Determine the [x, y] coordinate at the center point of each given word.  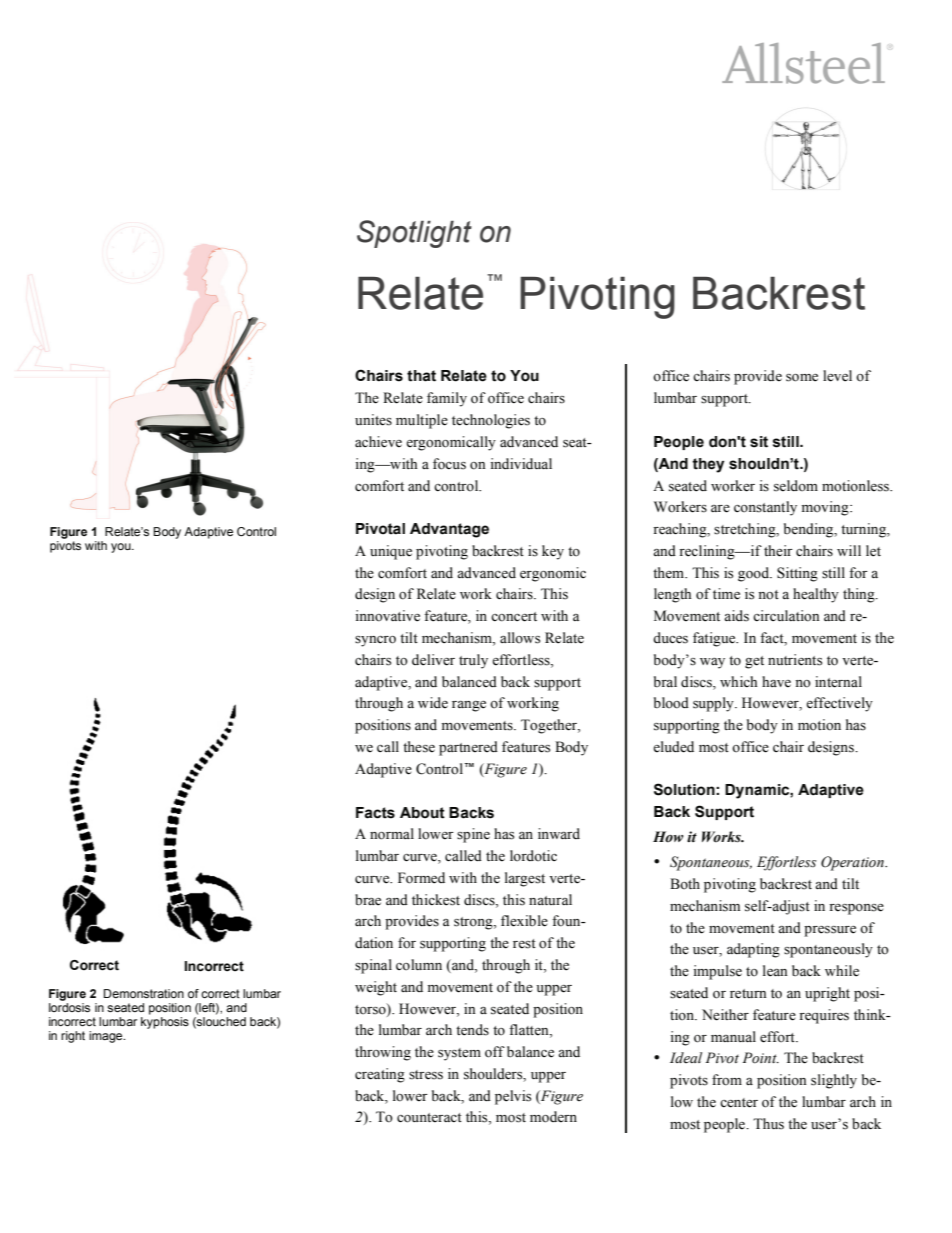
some [802, 378]
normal [392, 834]
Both [685, 883]
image [107, 1037]
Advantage [449, 530]
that [421, 376]
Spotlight [414, 234]
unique [391, 552]
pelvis [513, 1097]
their [778, 551]
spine [473, 835]
